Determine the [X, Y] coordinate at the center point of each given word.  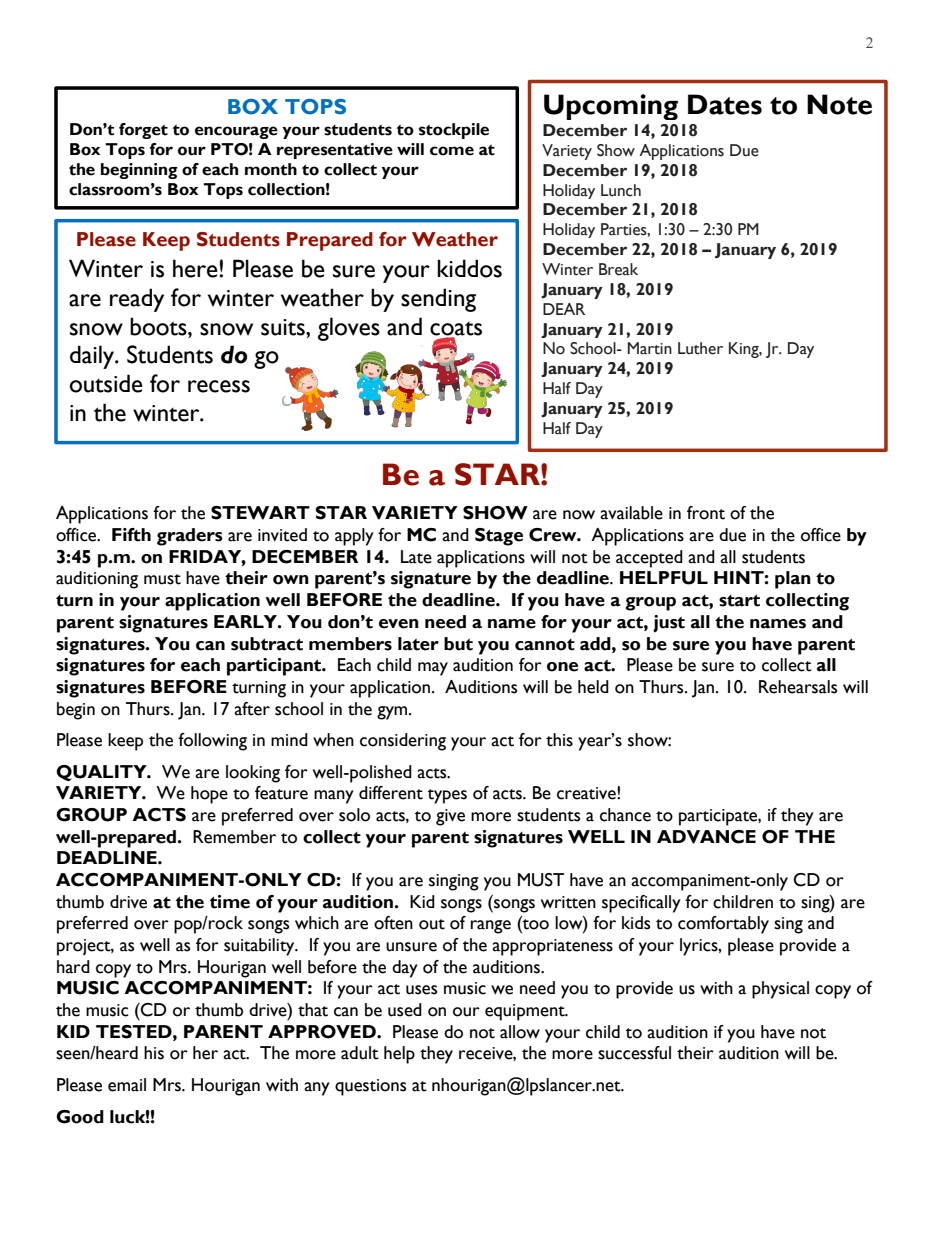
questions [370, 1087]
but [458, 644]
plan [793, 580]
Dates [725, 104]
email [127, 1085]
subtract [267, 644]
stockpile [454, 131]
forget [143, 131]
